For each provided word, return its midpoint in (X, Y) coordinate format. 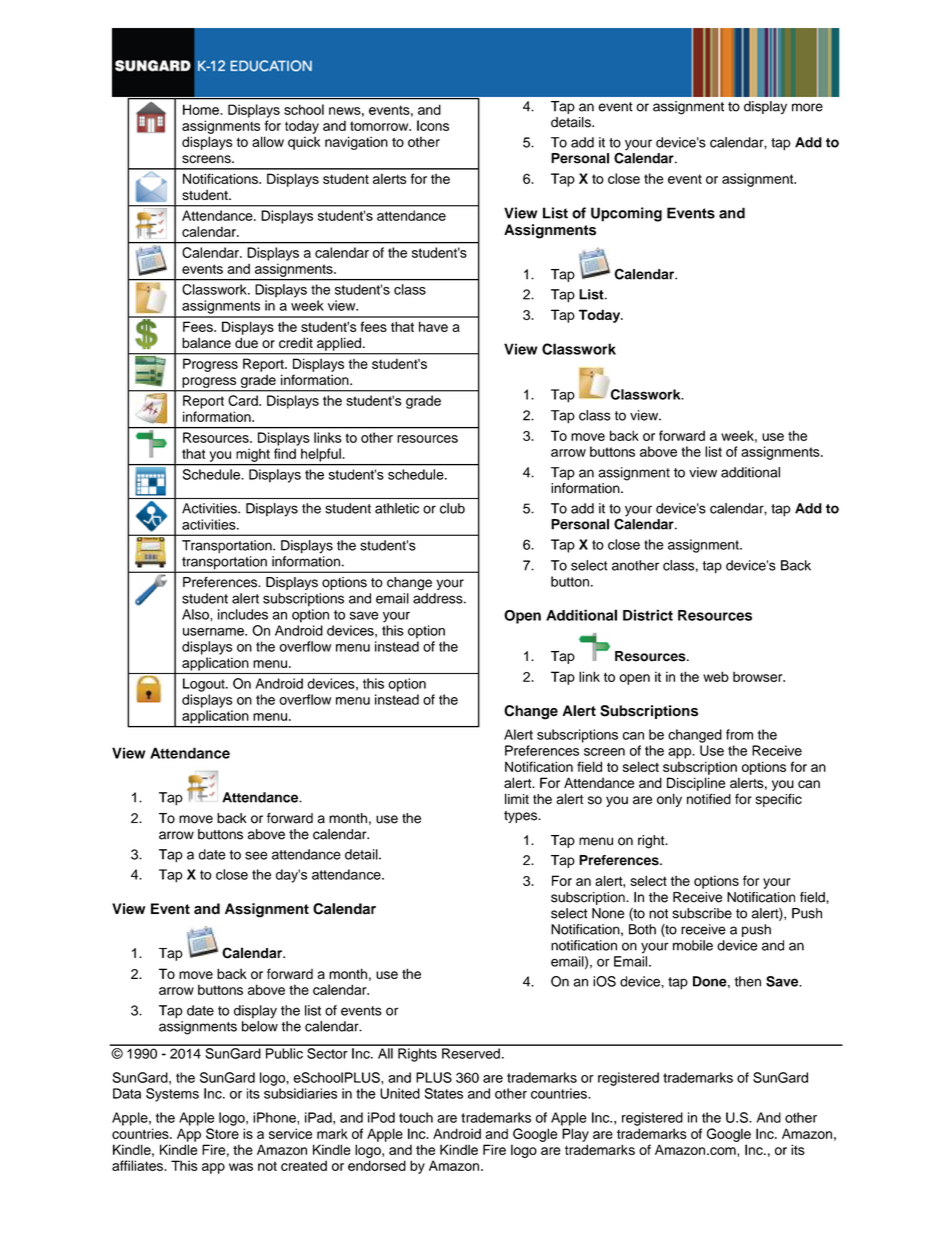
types (522, 817)
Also (196, 614)
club (452, 508)
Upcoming (626, 214)
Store (222, 1133)
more (807, 107)
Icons (433, 125)
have (433, 326)
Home (202, 109)
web (716, 676)
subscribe (702, 913)
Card (244, 400)
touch (416, 1117)
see (256, 855)
